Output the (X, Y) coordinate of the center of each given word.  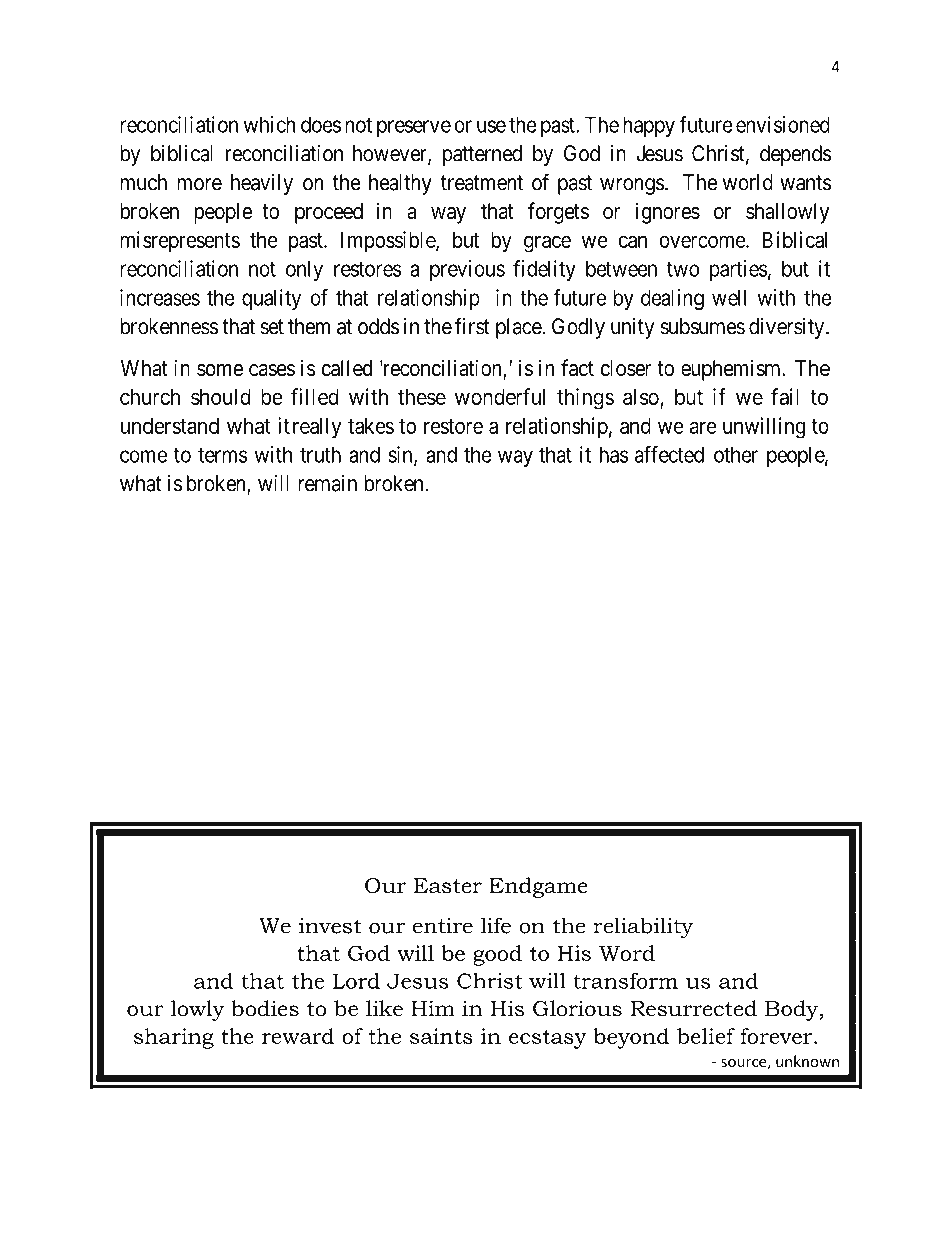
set (272, 327)
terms (222, 455)
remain (327, 483)
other (736, 454)
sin (401, 455)
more (199, 184)
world (748, 182)
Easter (448, 886)
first (472, 326)
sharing (174, 1038)
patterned (482, 155)
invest (330, 926)
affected (669, 454)
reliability (643, 927)
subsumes (702, 326)
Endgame (538, 887)
